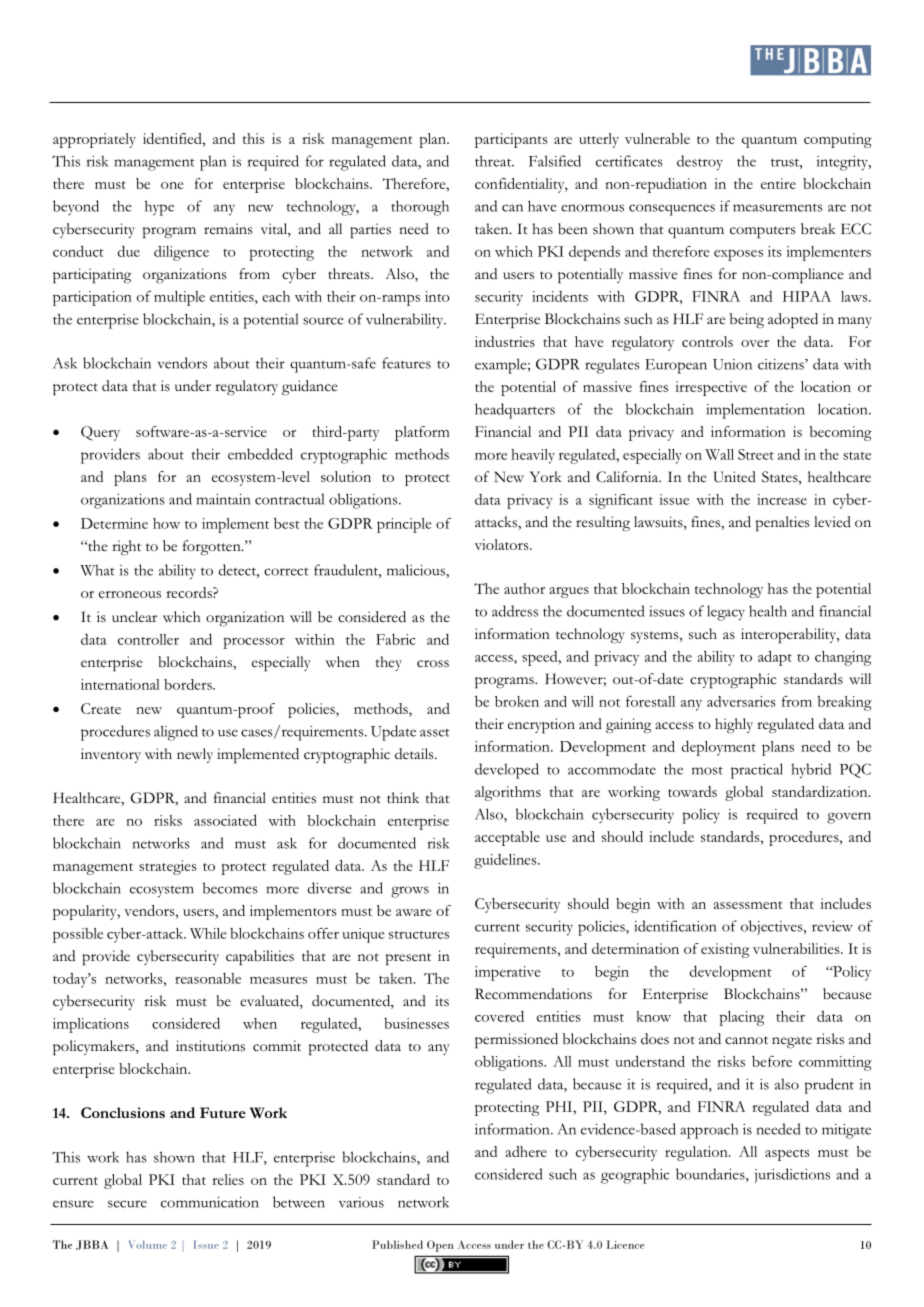  I want to click on strategies, so click(167, 867).
